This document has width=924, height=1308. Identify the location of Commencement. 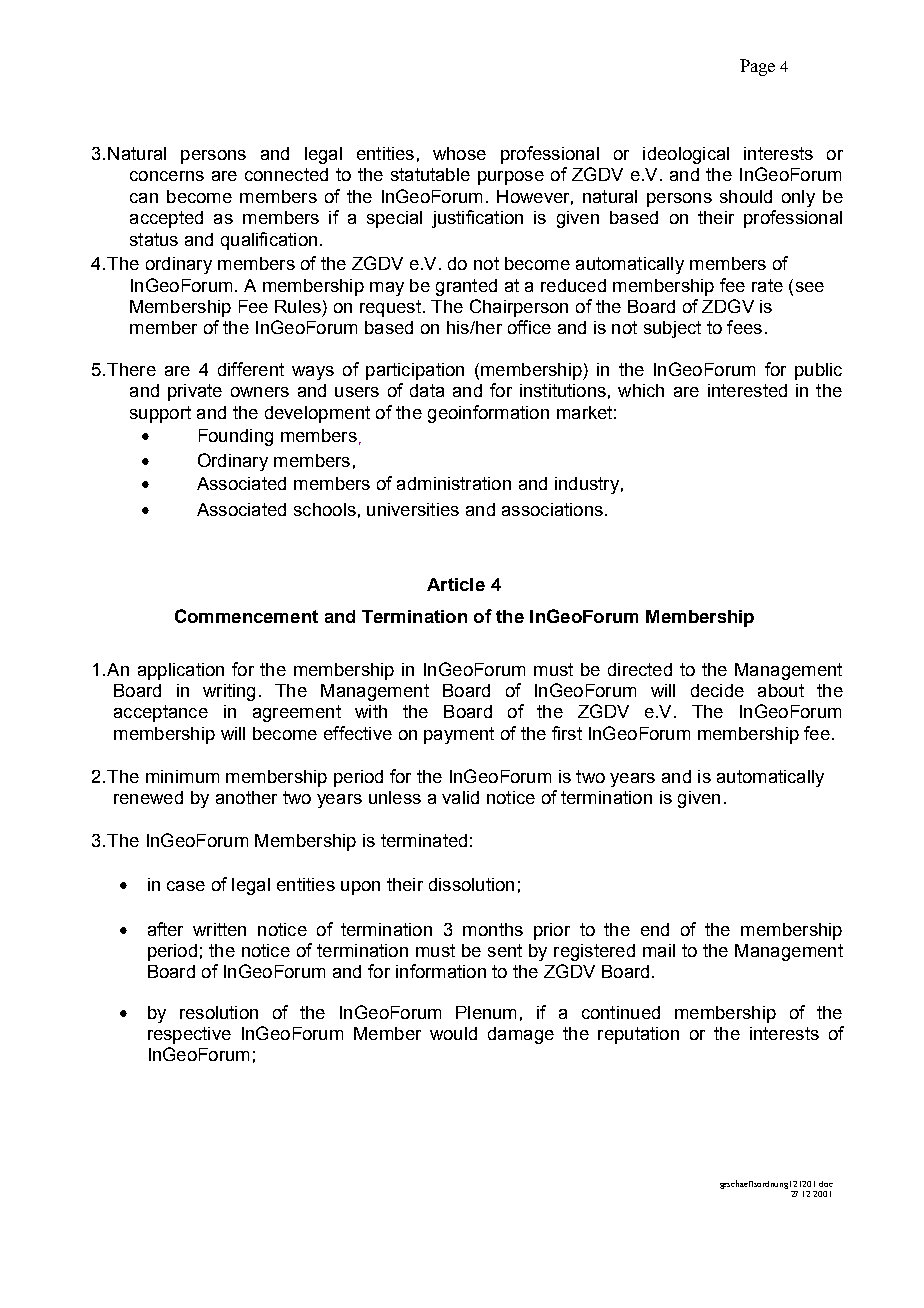
(246, 616).
